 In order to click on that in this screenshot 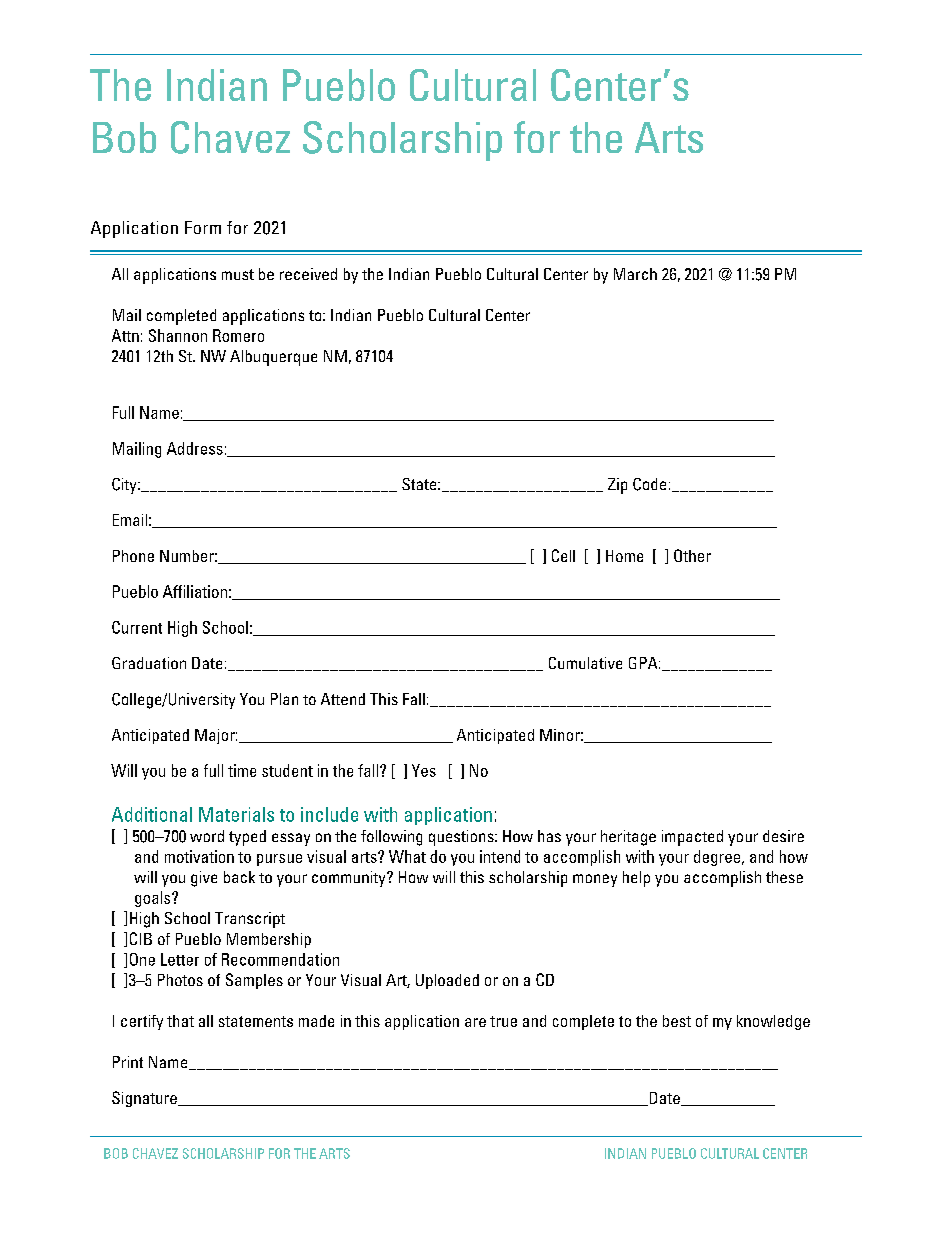, I will do `click(180, 1021)`.
